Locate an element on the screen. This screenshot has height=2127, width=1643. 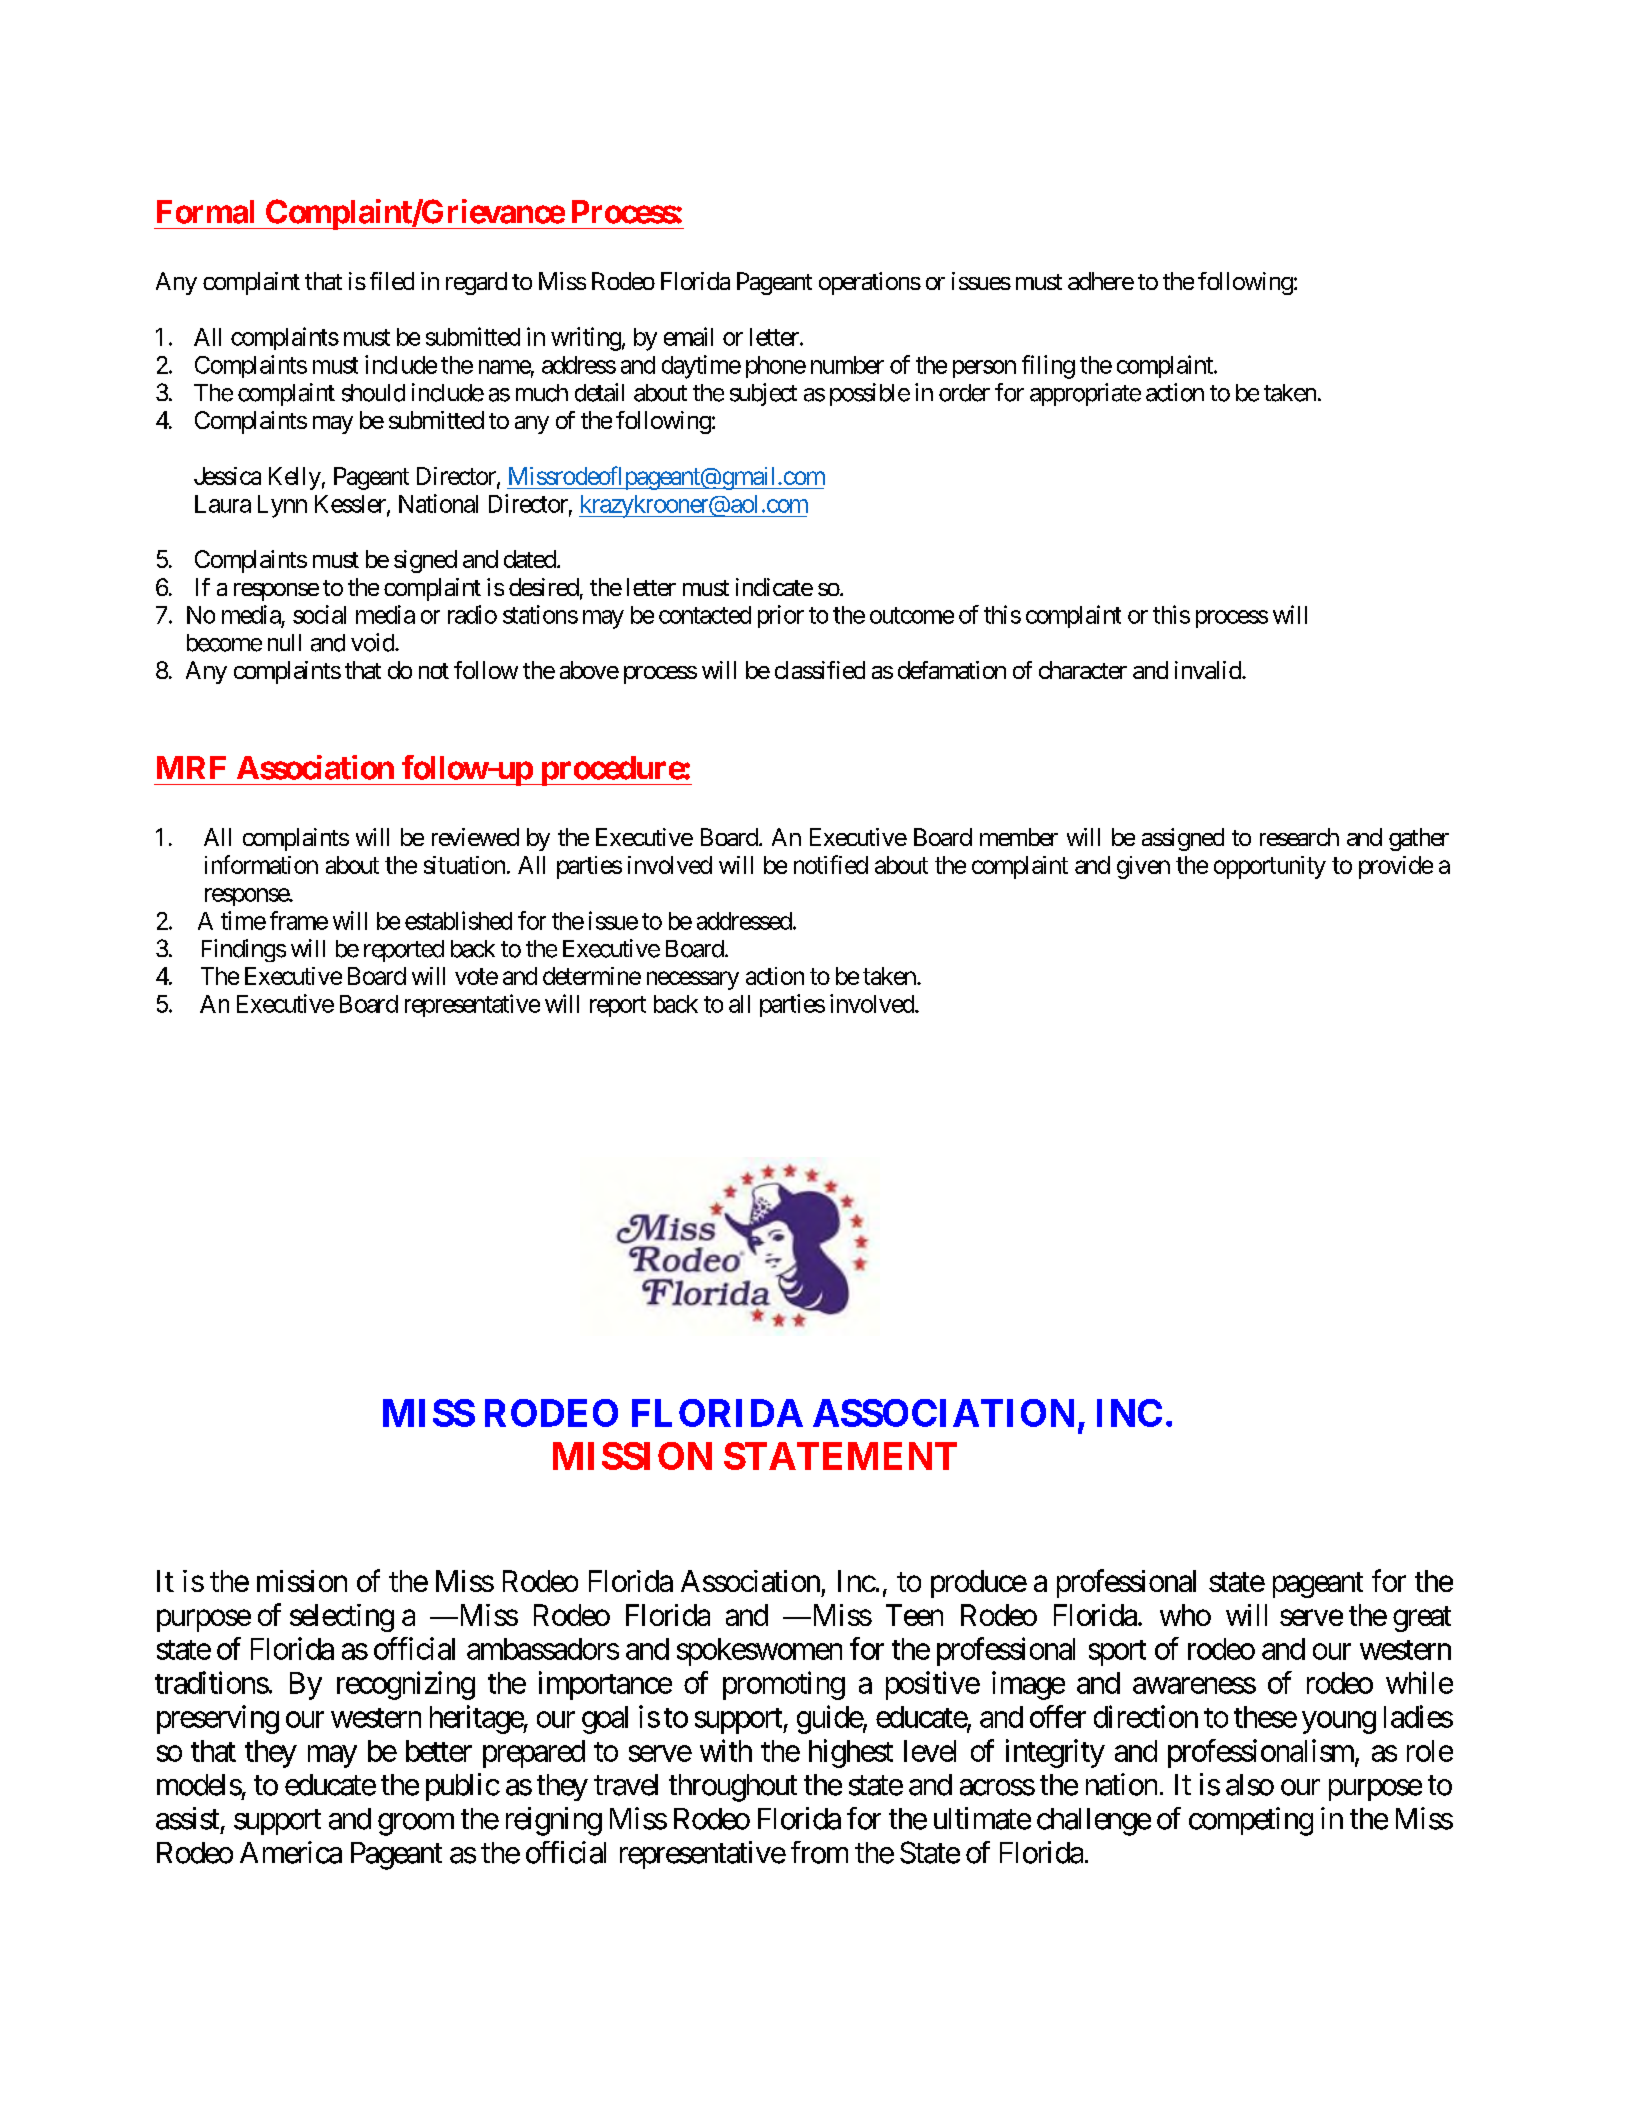
Teen is located at coordinates (914, 1615).
